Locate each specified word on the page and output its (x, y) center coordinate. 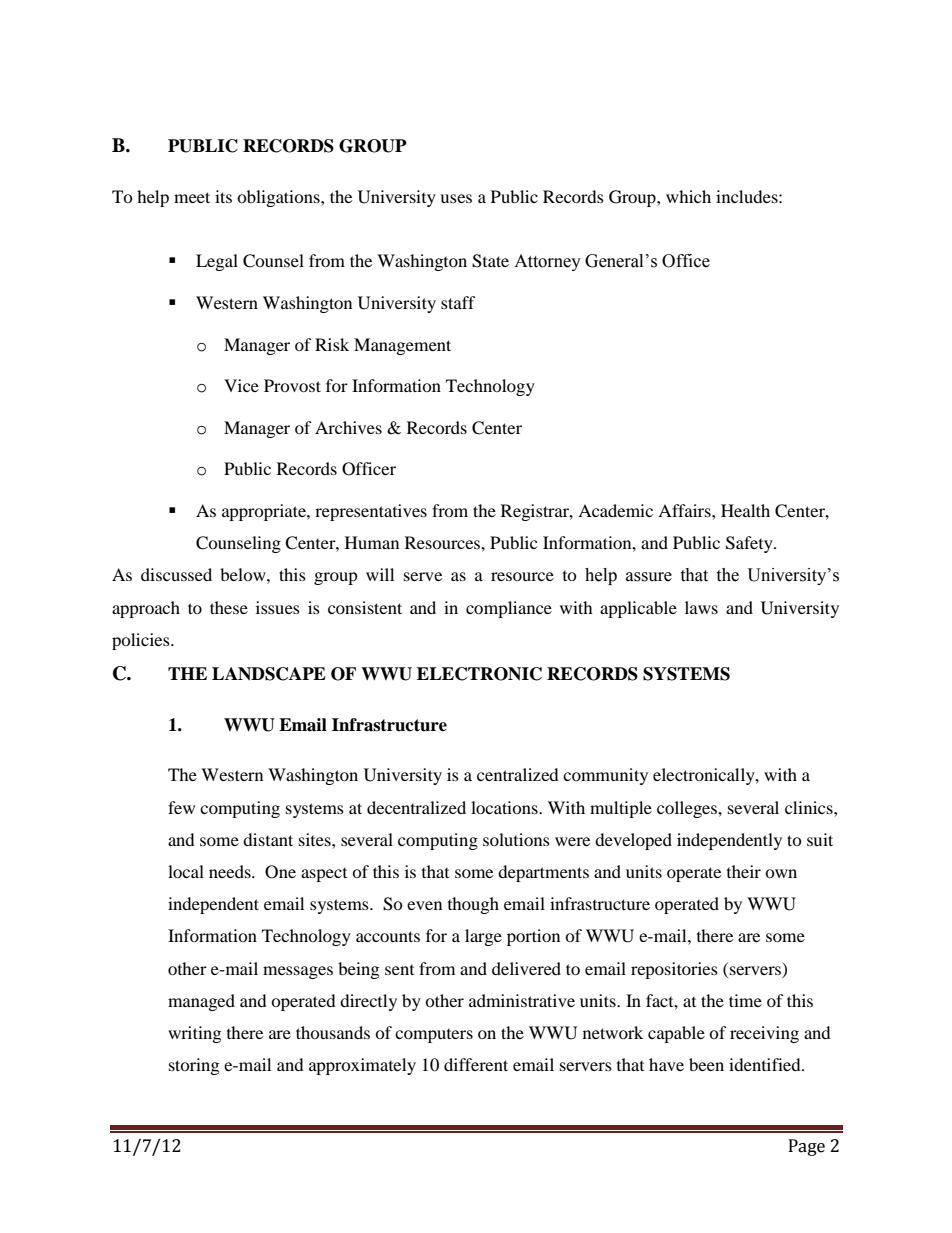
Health (745, 510)
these (229, 607)
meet (192, 197)
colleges (688, 809)
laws (701, 607)
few (181, 807)
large (483, 937)
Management (402, 346)
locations (505, 807)
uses (456, 198)
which (688, 196)
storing (194, 1066)
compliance (509, 609)
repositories (674, 970)
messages (298, 972)
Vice (241, 385)
